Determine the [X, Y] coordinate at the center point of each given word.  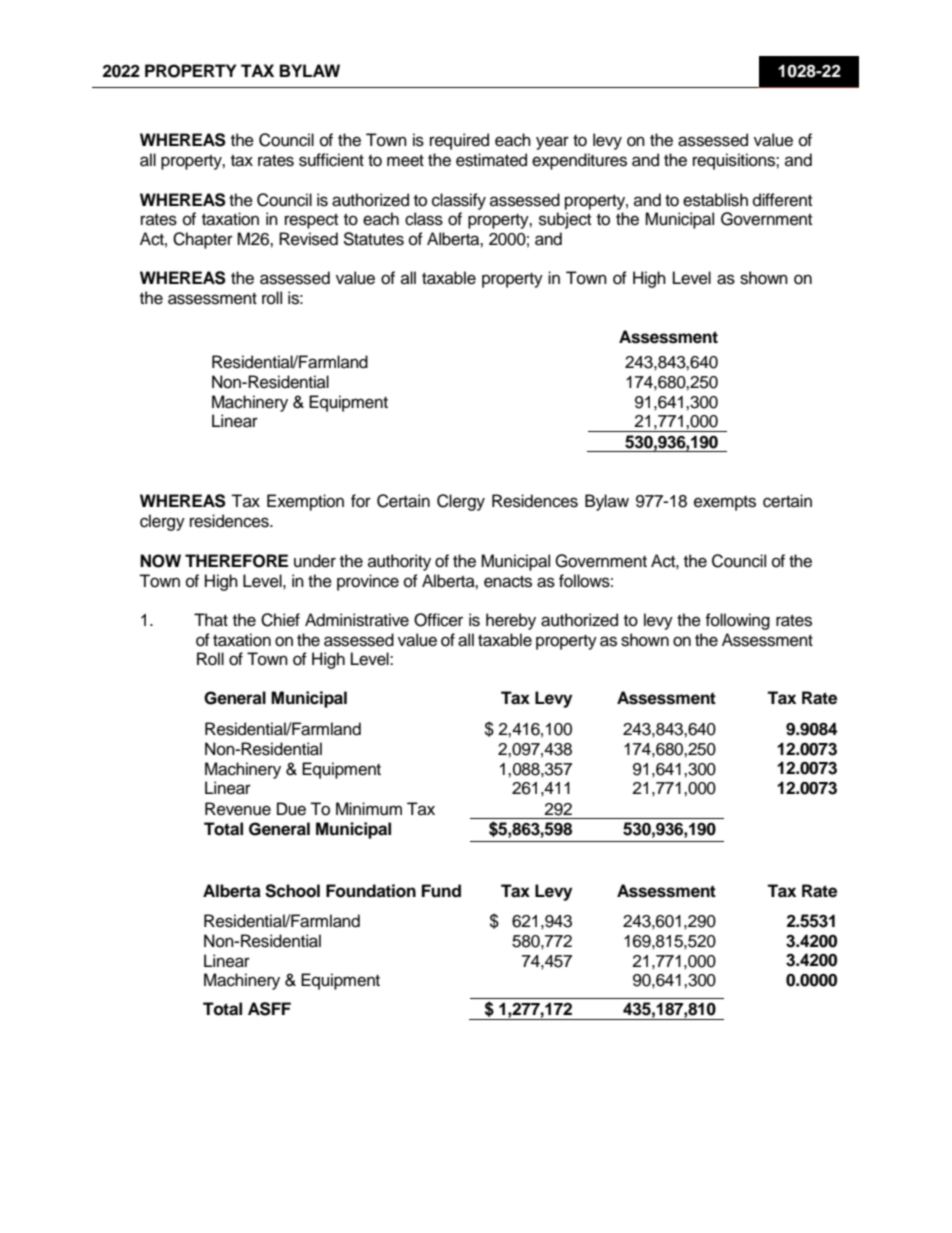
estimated [491, 160]
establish [715, 200]
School [292, 891]
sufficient [331, 160]
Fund [441, 891]
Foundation [371, 891]
